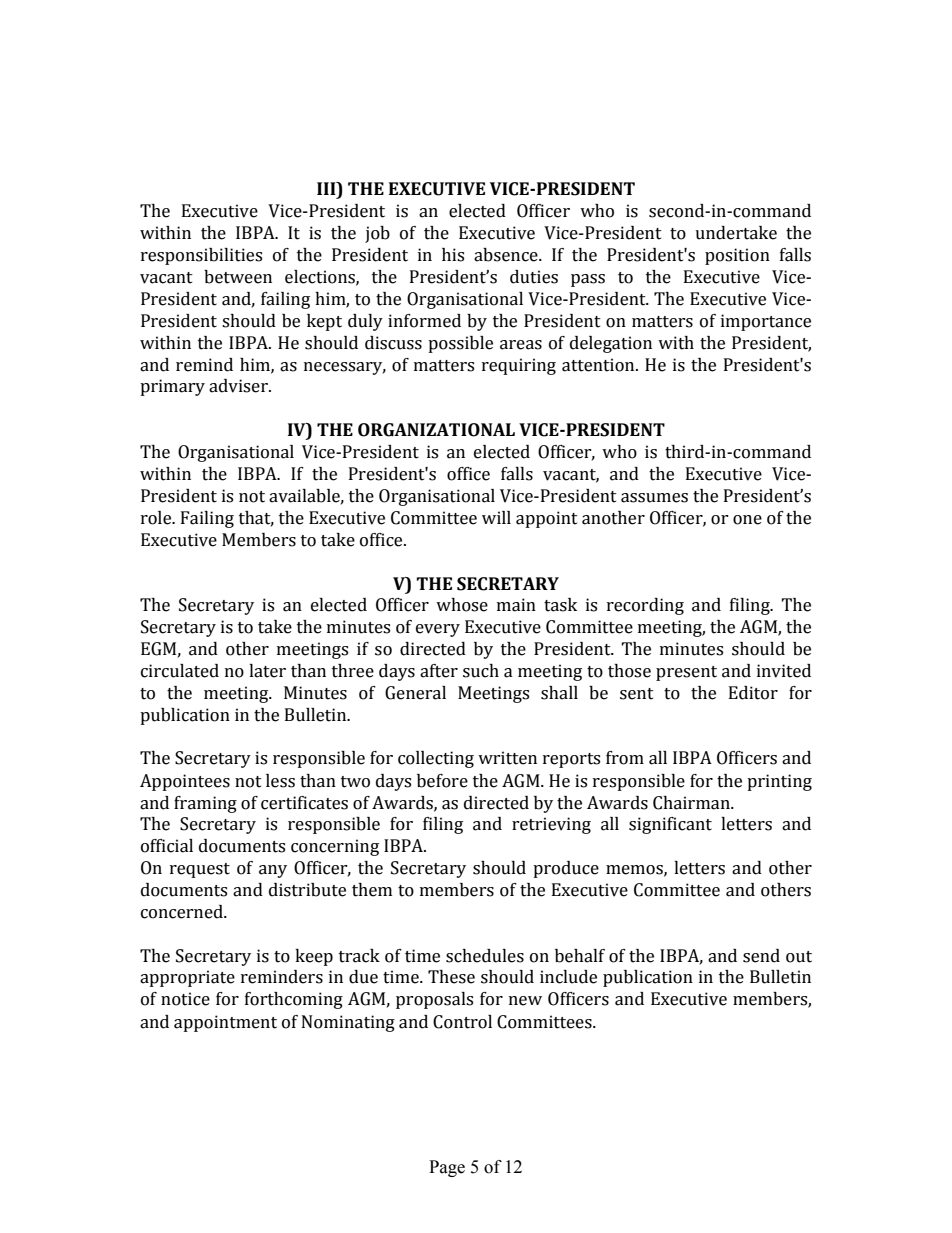  What do you see at coordinates (415, 693) in the image?
I see `General` at bounding box center [415, 693].
